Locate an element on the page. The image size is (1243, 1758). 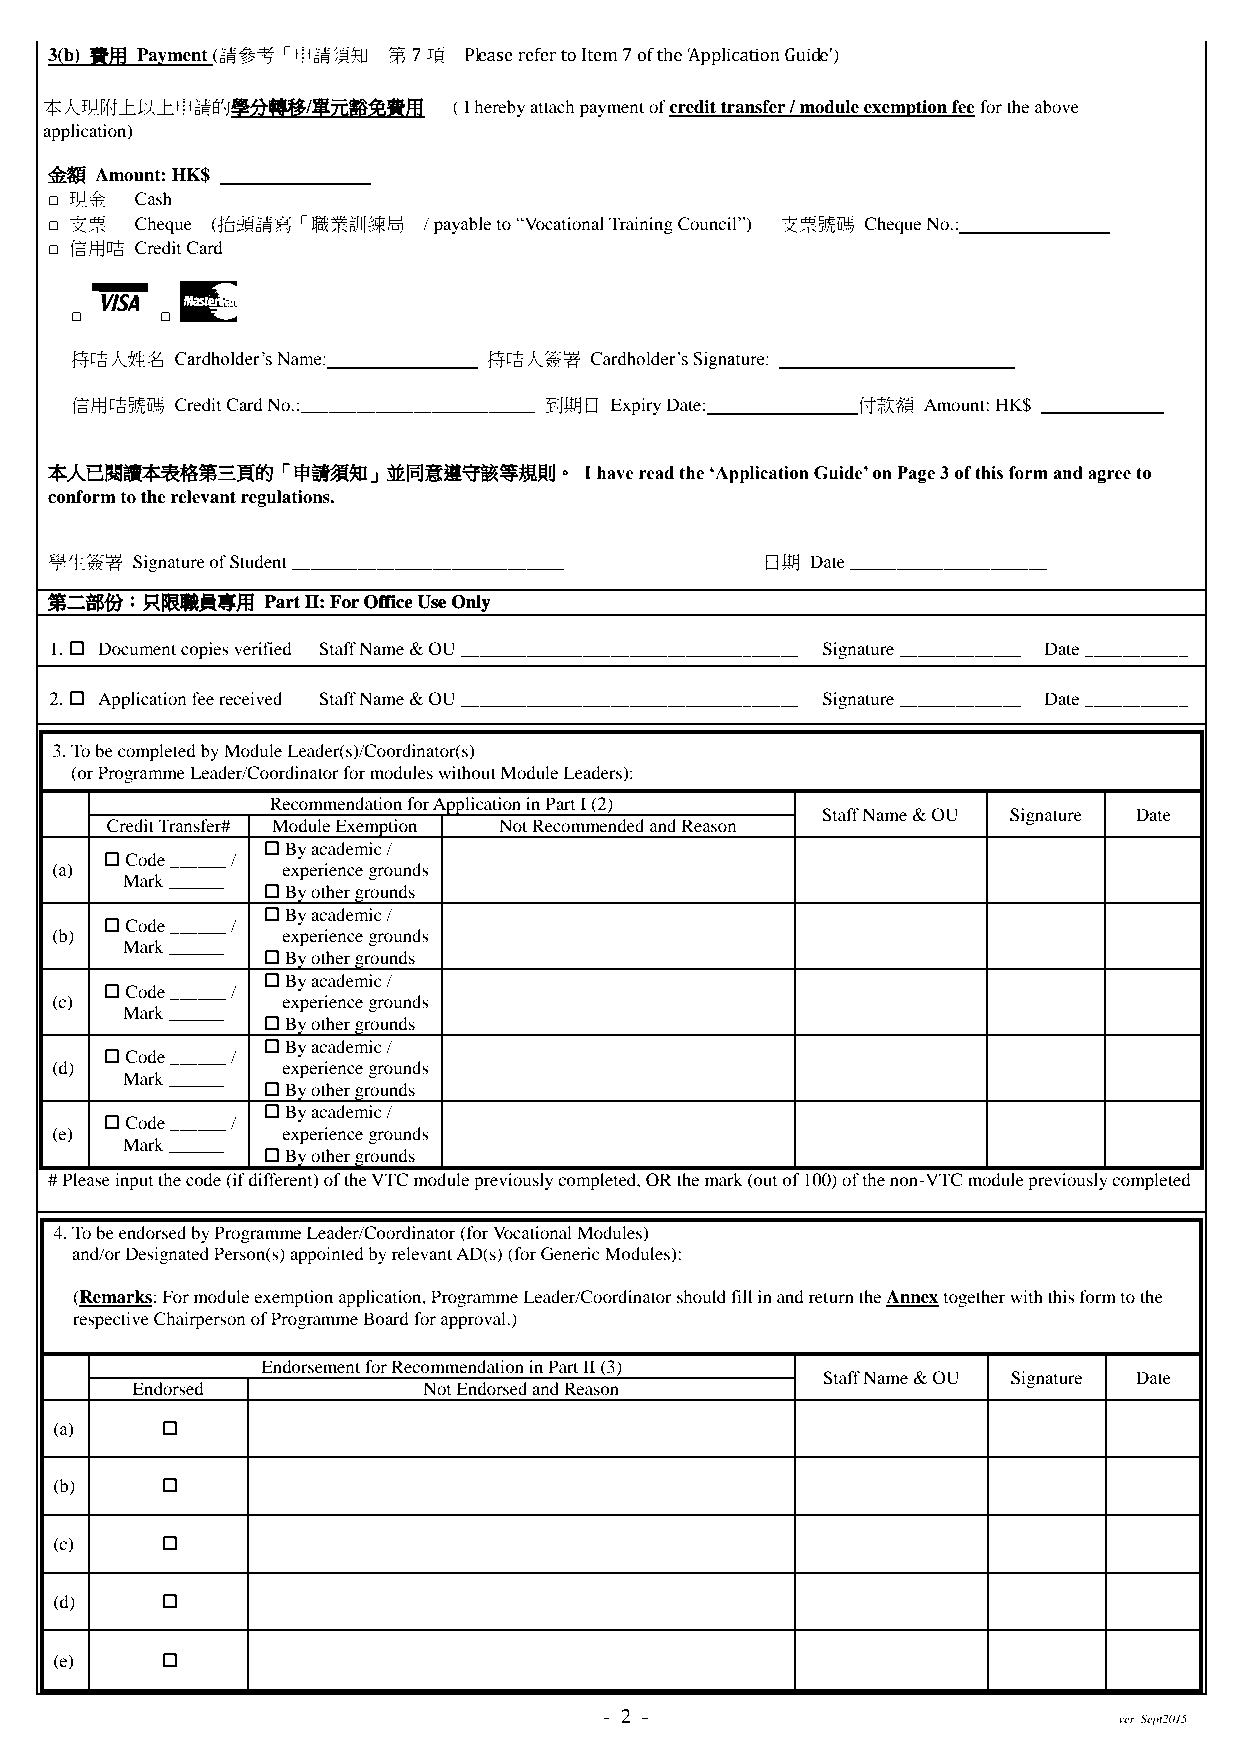
received is located at coordinates (250, 698).
